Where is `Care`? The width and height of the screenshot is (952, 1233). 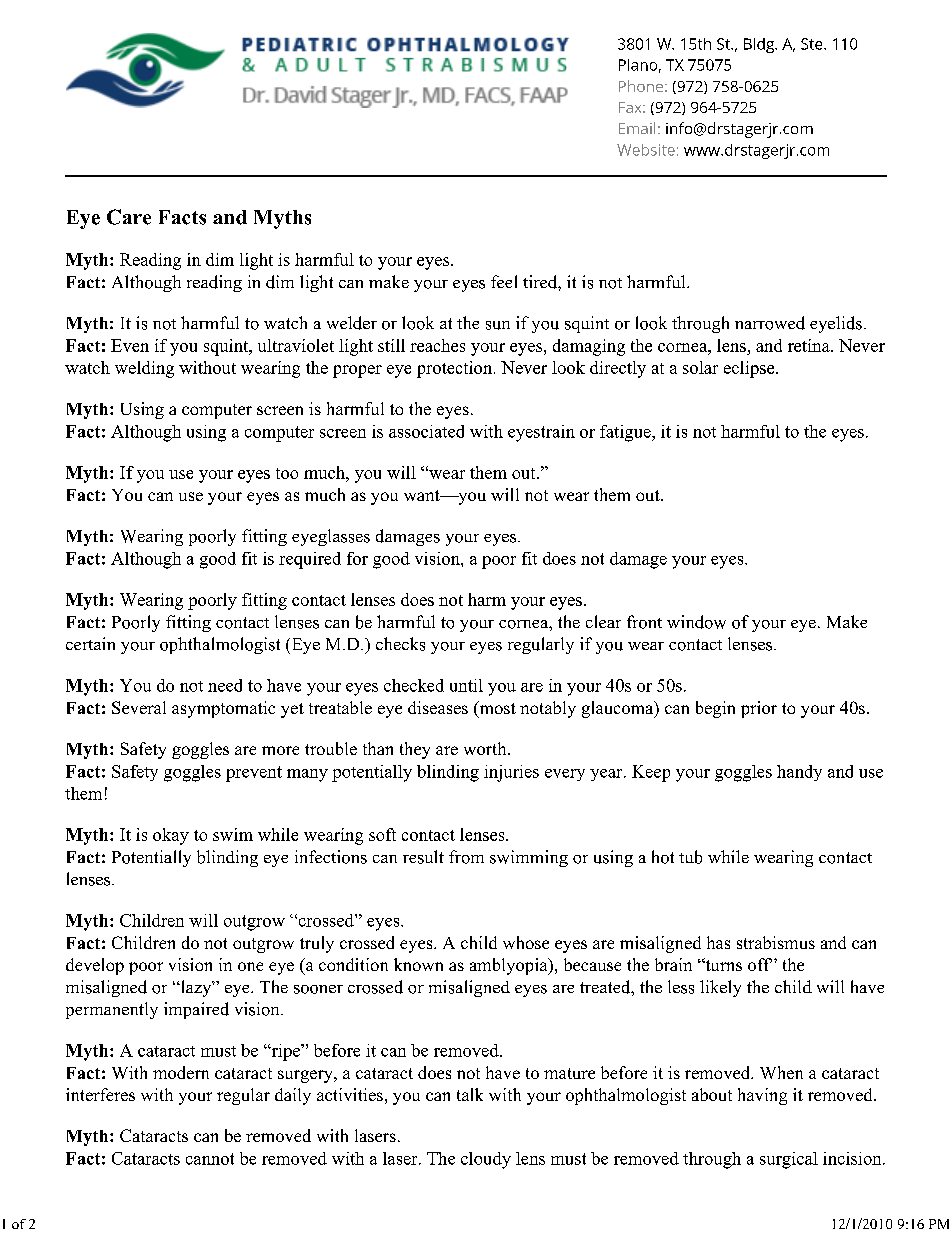
Care is located at coordinates (129, 217).
